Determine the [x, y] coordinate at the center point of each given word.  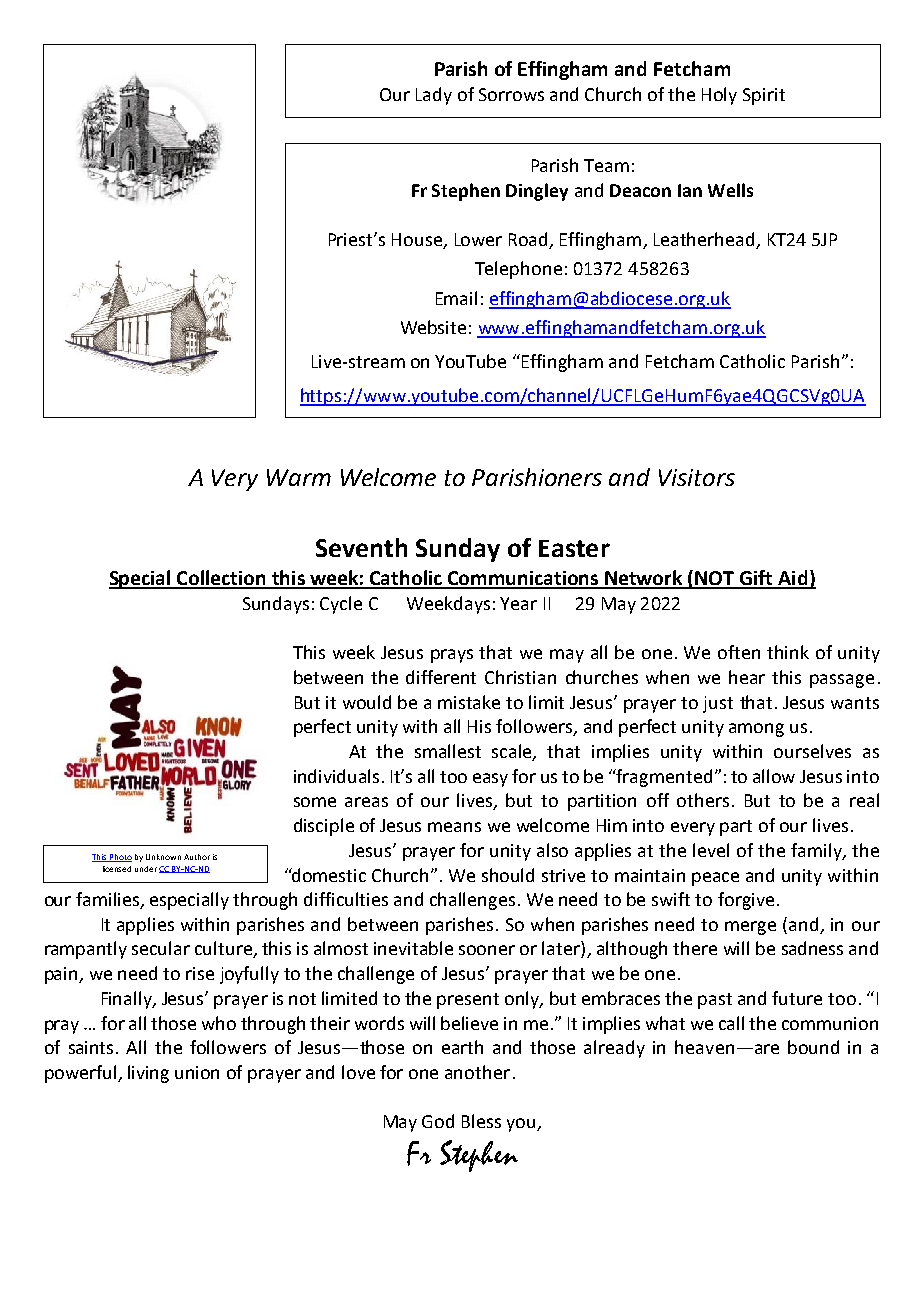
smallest [448, 751]
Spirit [764, 96]
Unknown [163, 857]
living [148, 1074]
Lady [434, 96]
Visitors [697, 477]
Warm [299, 477]
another [477, 1072]
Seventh [361, 547]
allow [774, 776]
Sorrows [511, 94]
